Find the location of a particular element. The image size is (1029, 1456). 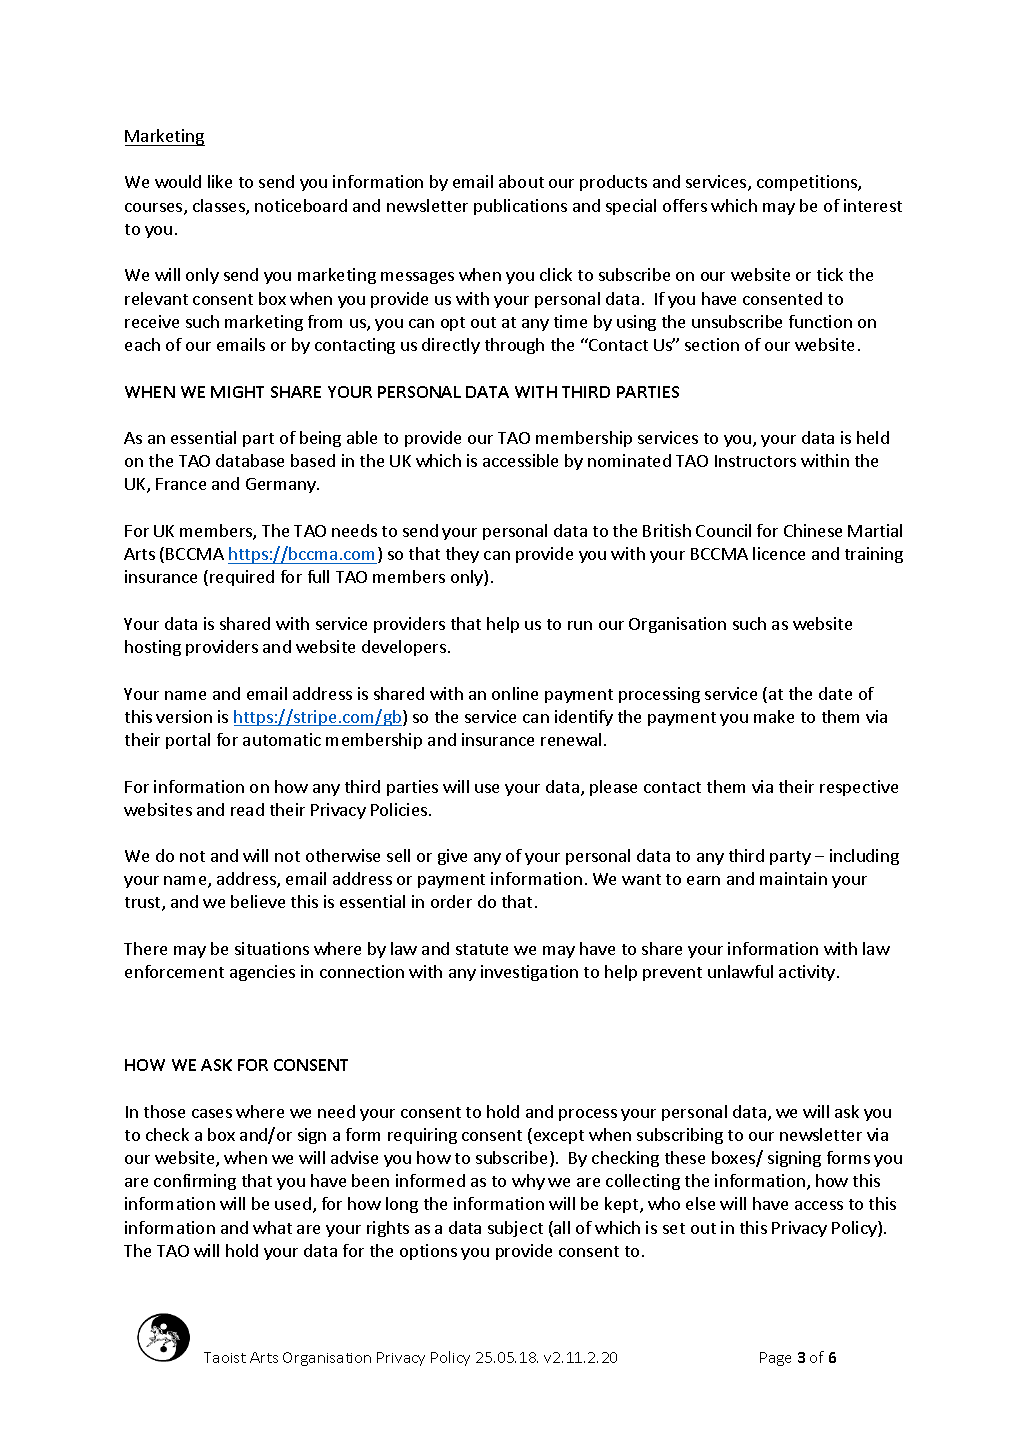

Taoist is located at coordinates (225, 1357).
